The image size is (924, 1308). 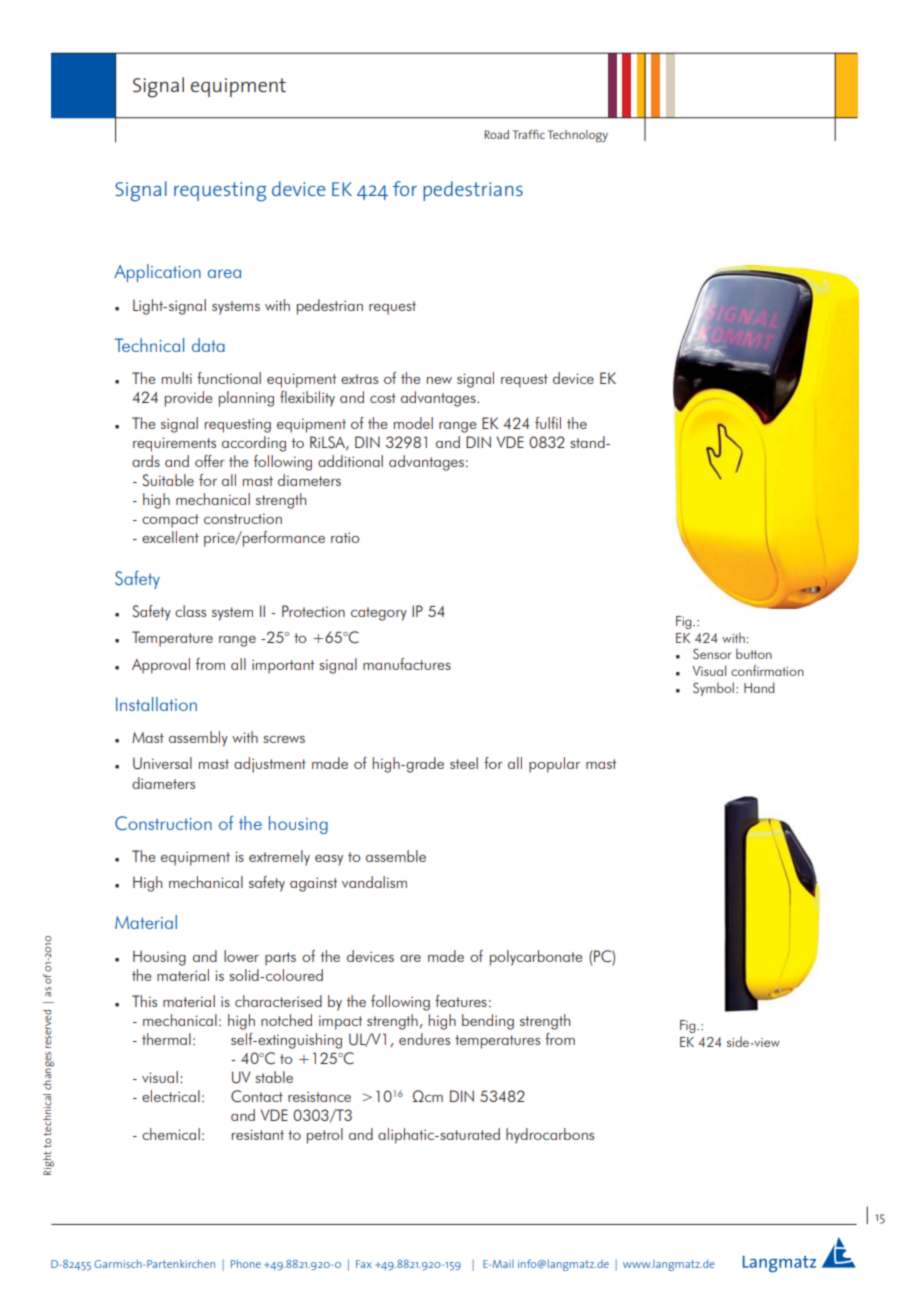 What do you see at coordinates (536, 958) in the image?
I see `polycarbonate` at bounding box center [536, 958].
